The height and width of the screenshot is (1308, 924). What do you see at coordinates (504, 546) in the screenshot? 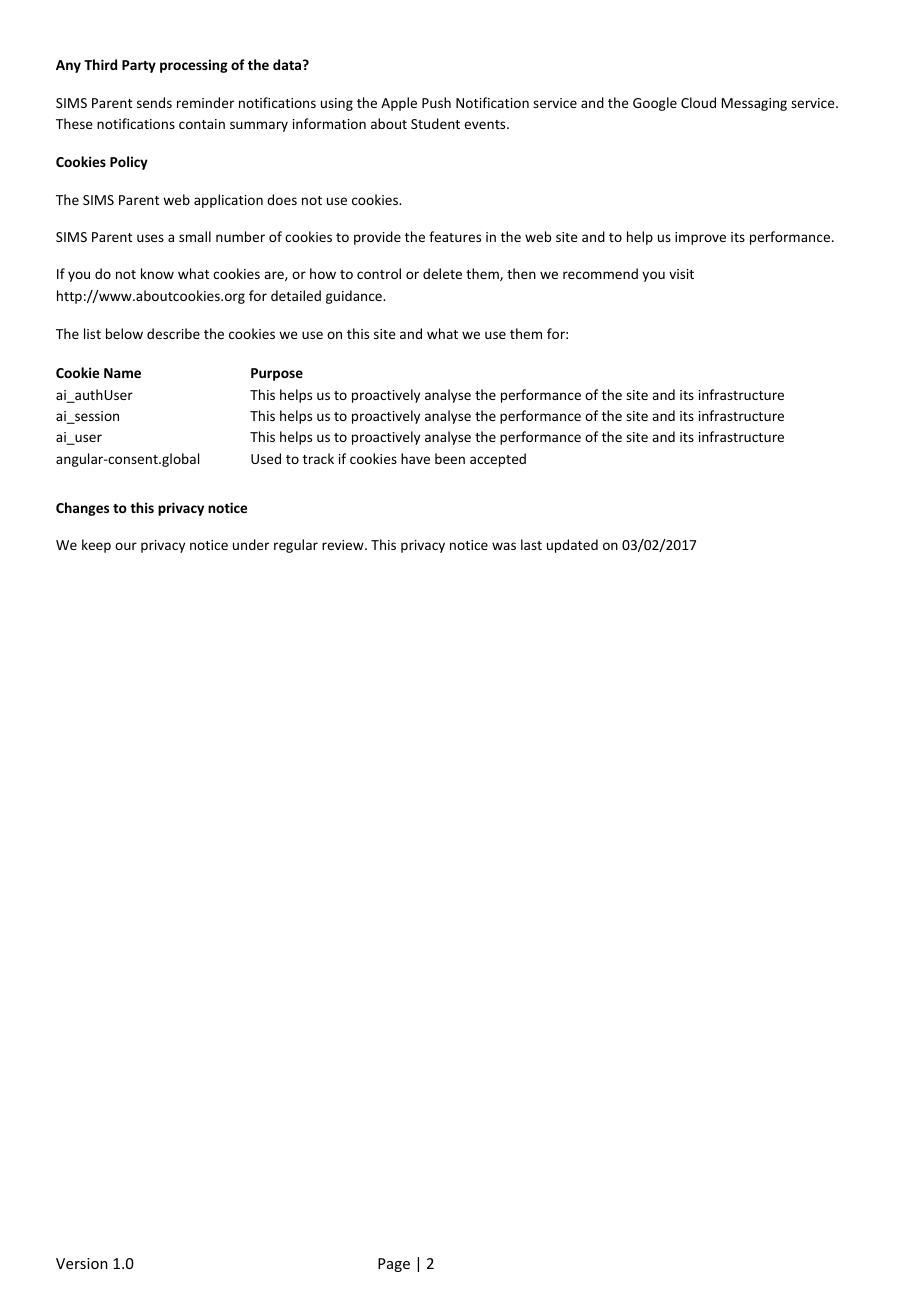
I see `was` at bounding box center [504, 546].
